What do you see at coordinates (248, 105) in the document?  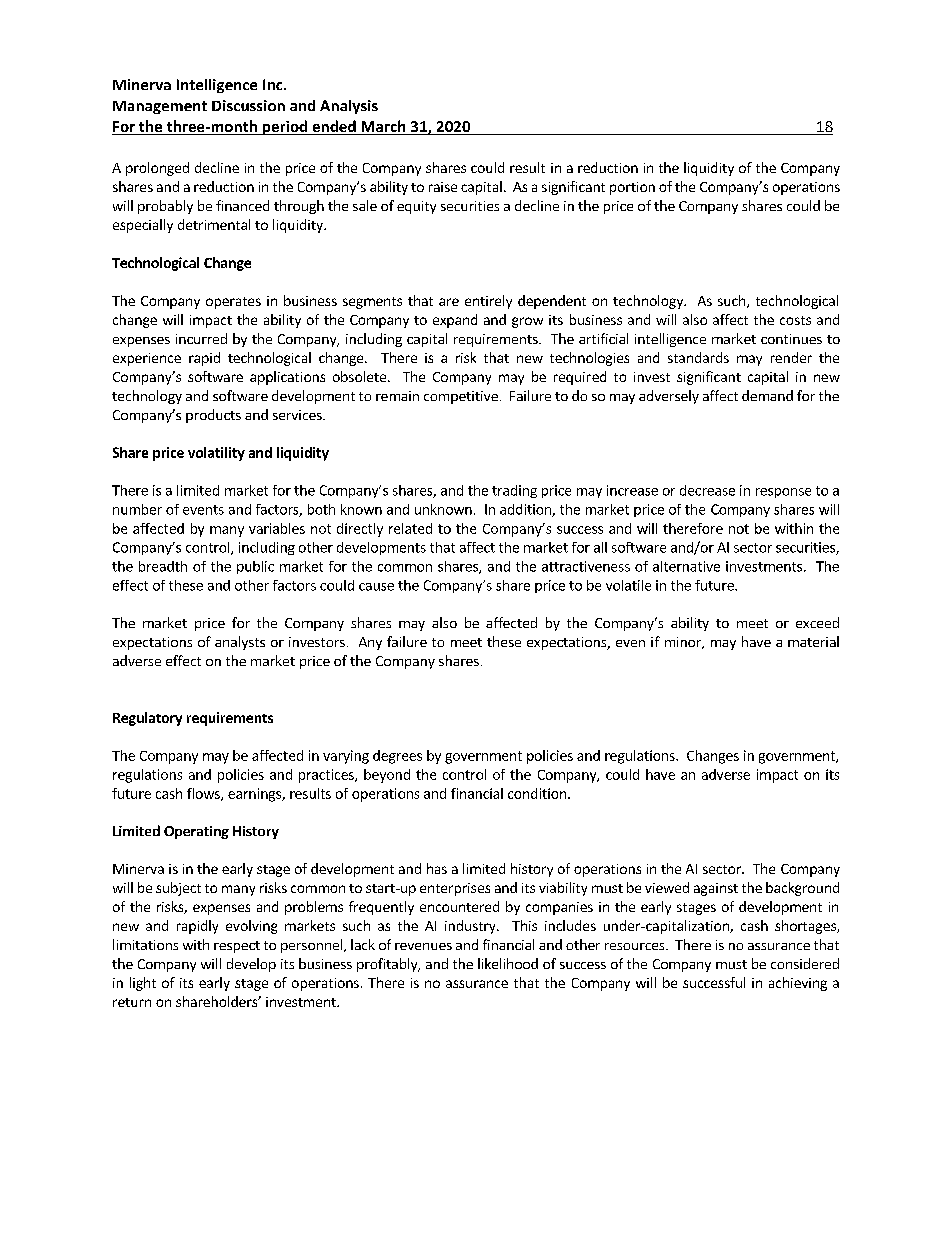 I see `Discussion` at bounding box center [248, 105].
